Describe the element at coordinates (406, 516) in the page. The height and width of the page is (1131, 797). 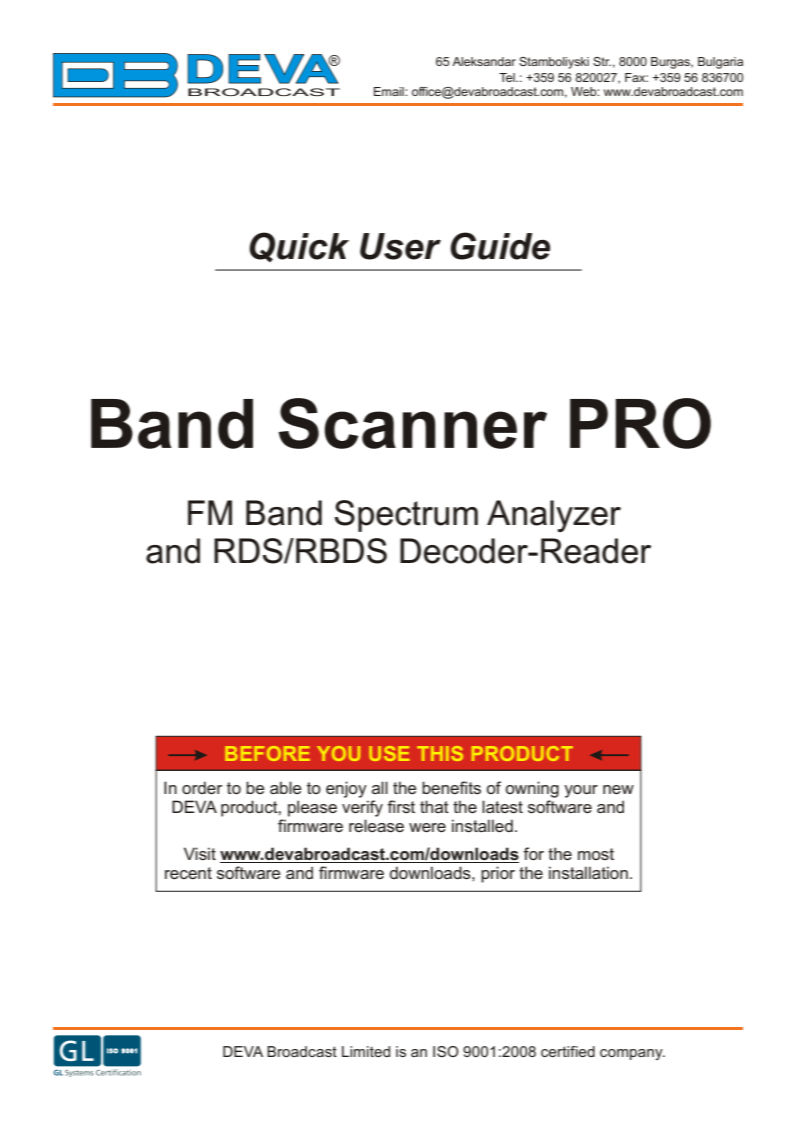
I see `Spectrum` at that location.
